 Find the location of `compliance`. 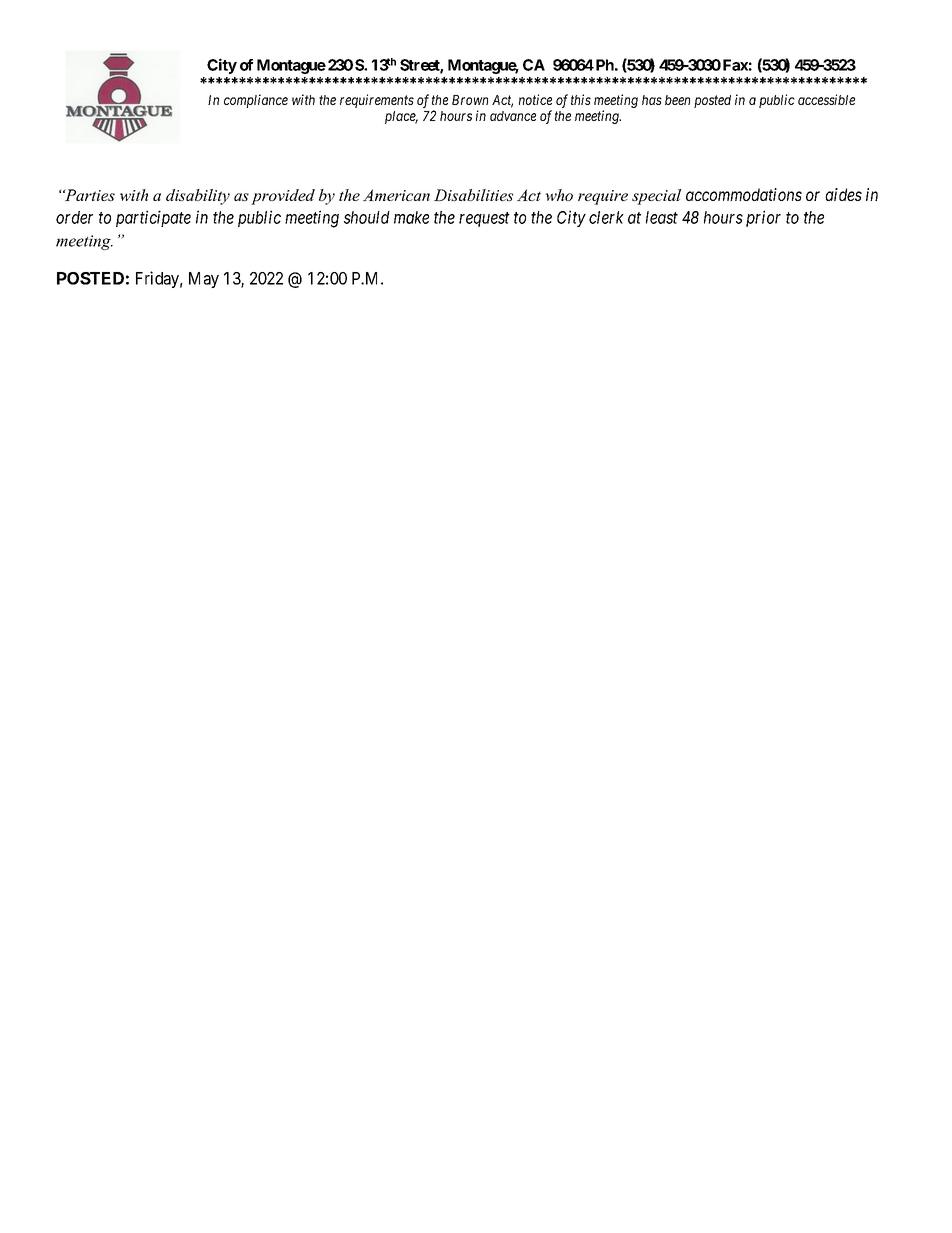

compliance is located at coordinates (256, 101).
